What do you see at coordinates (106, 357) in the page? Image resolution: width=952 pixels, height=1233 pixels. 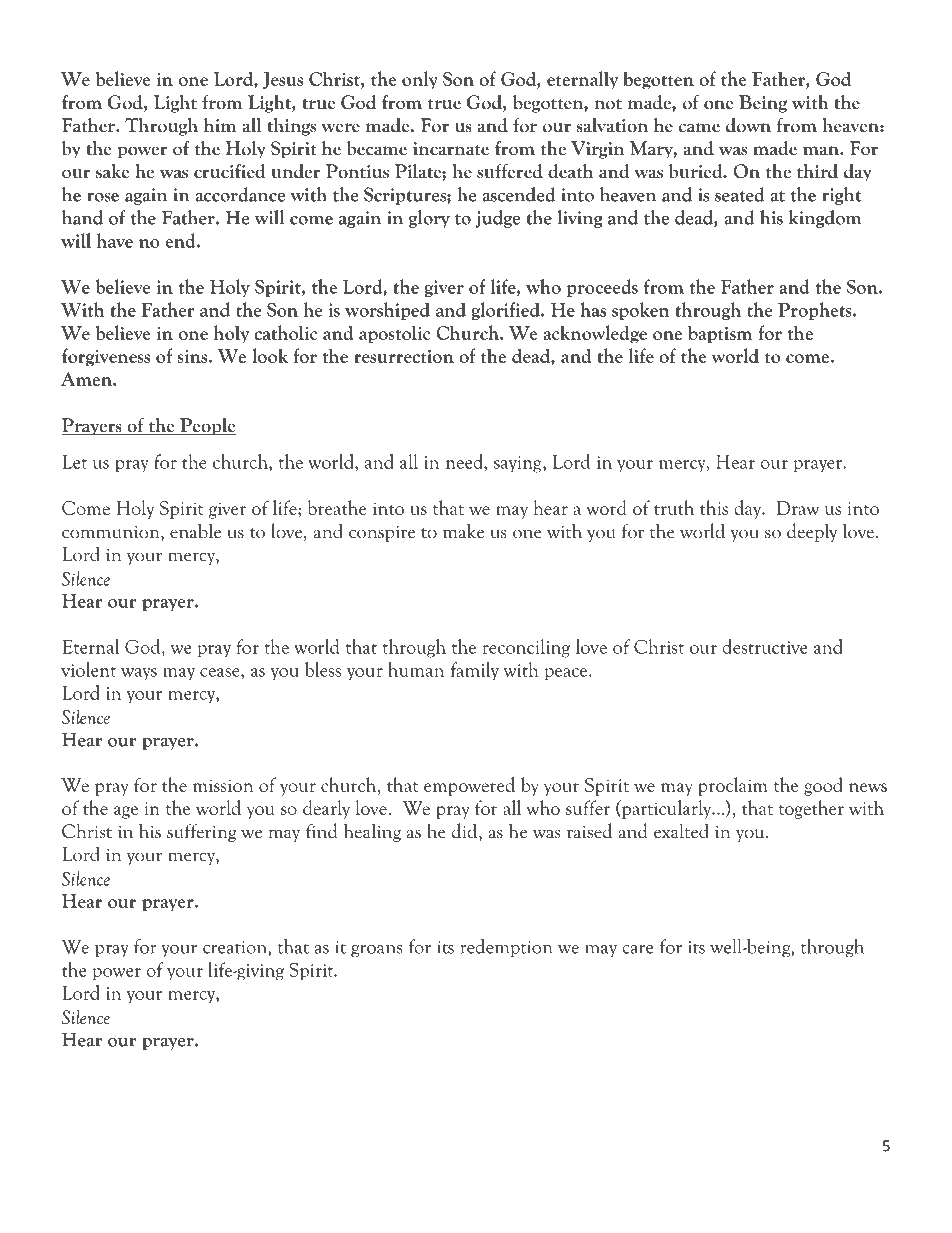 I see `forgiveness` at bounding box center [106, 357].
